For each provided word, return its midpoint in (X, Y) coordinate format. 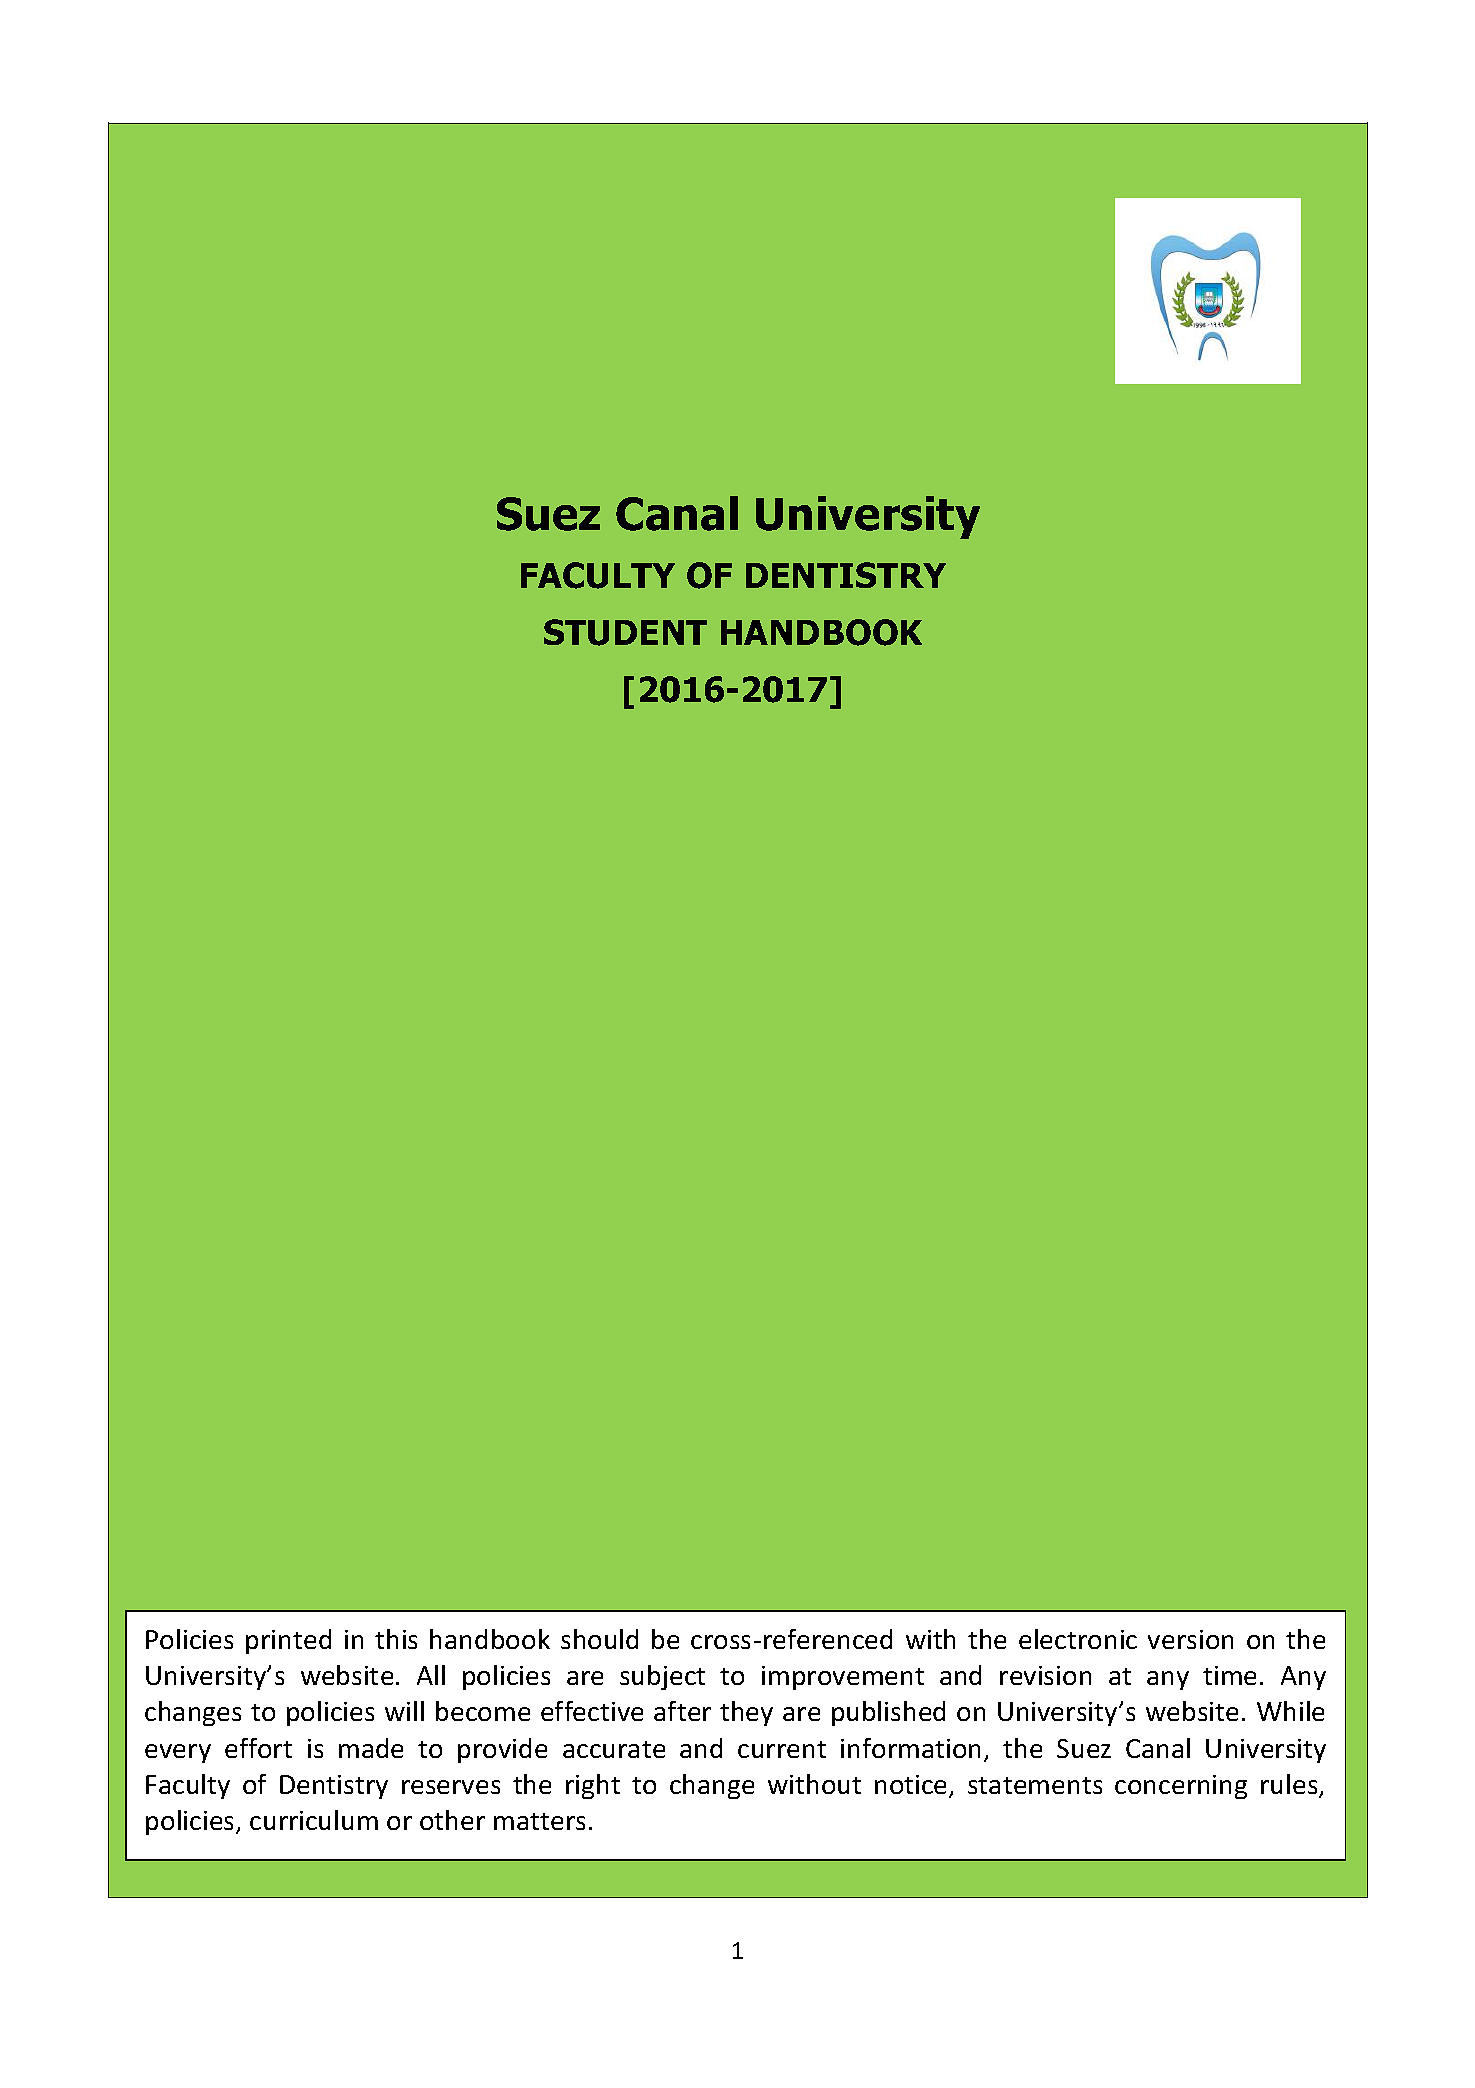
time (1229, 1675)
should (599, 1639)
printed (288, 1641)
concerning (1181, 1787)
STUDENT (625, 632)
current (782, 1749)
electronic (1078, 1639)
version (1190, 1639)
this (396, 1639)
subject (662, 1677)
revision (1045, 1675)
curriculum (314, 1820)
